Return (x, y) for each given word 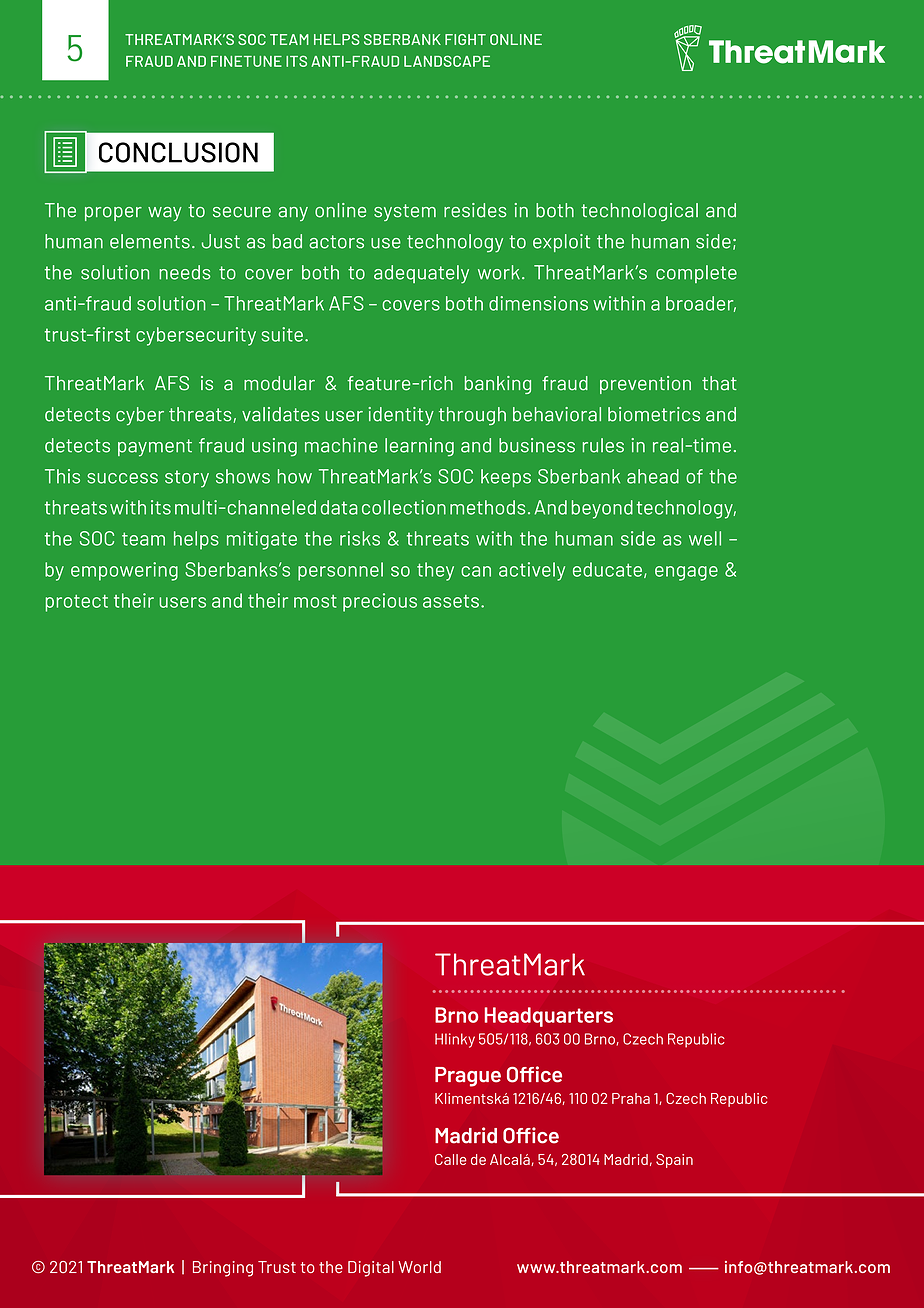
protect (77, 603)
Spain (674, 1161)
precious (380, 602)
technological (639, 212)
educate (607, 569)
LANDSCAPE (447, 61)
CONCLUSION (178, 152)
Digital (371, 1269)
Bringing (223, 1269)
